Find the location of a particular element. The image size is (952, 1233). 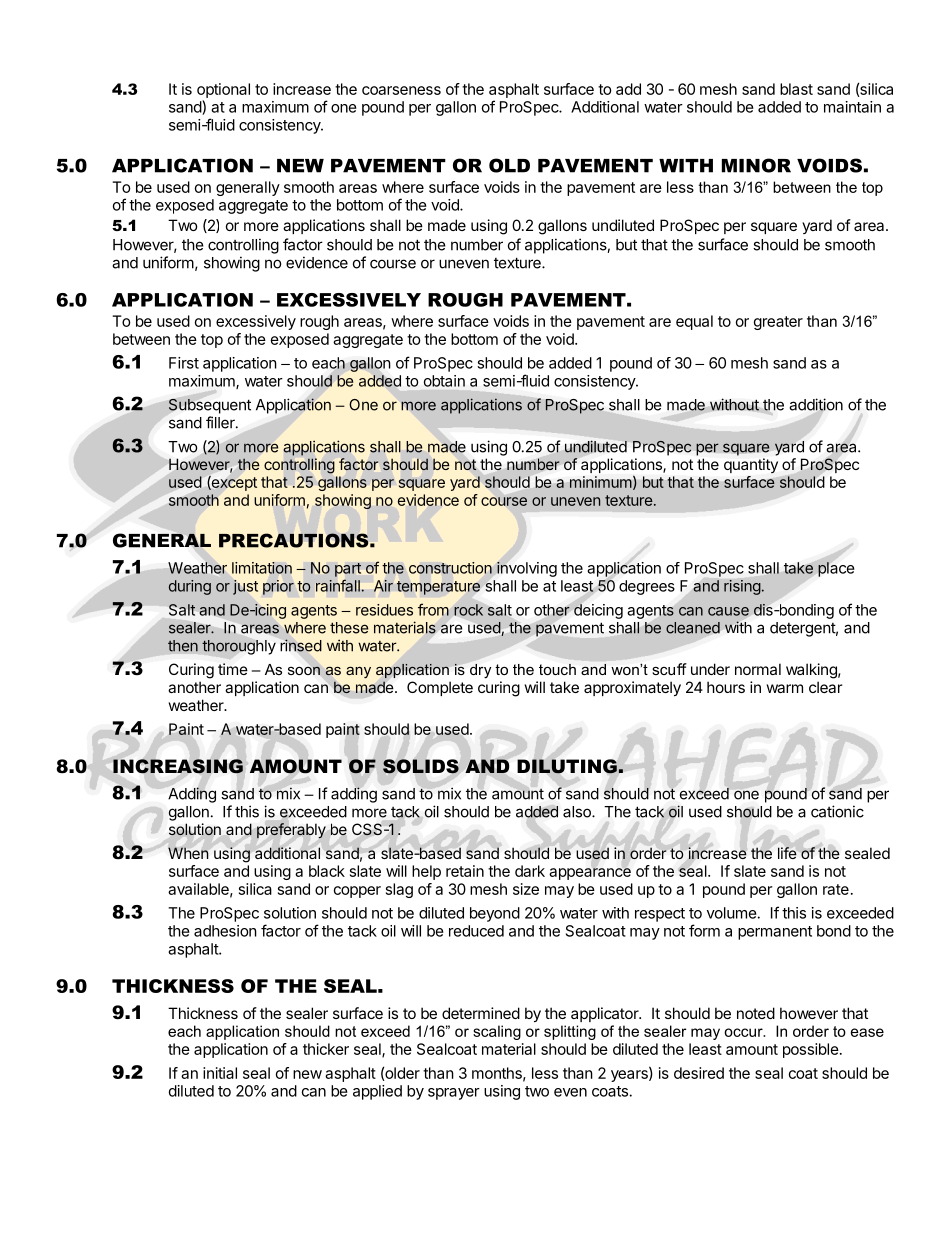

coarseness is located at coordinates (401, 90).
